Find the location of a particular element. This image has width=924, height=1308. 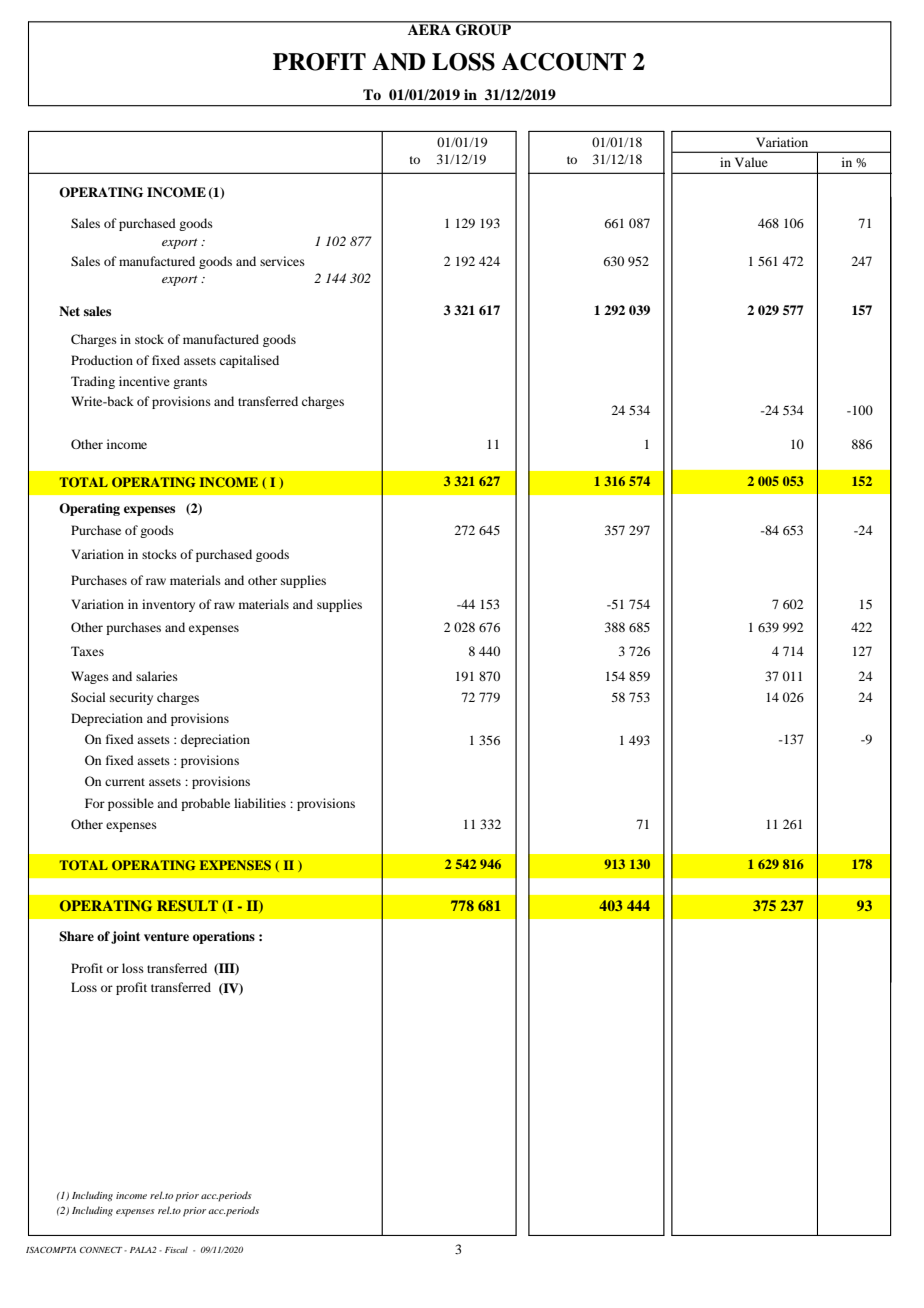

ACCOUNT is located at coordinates (563, 62).
